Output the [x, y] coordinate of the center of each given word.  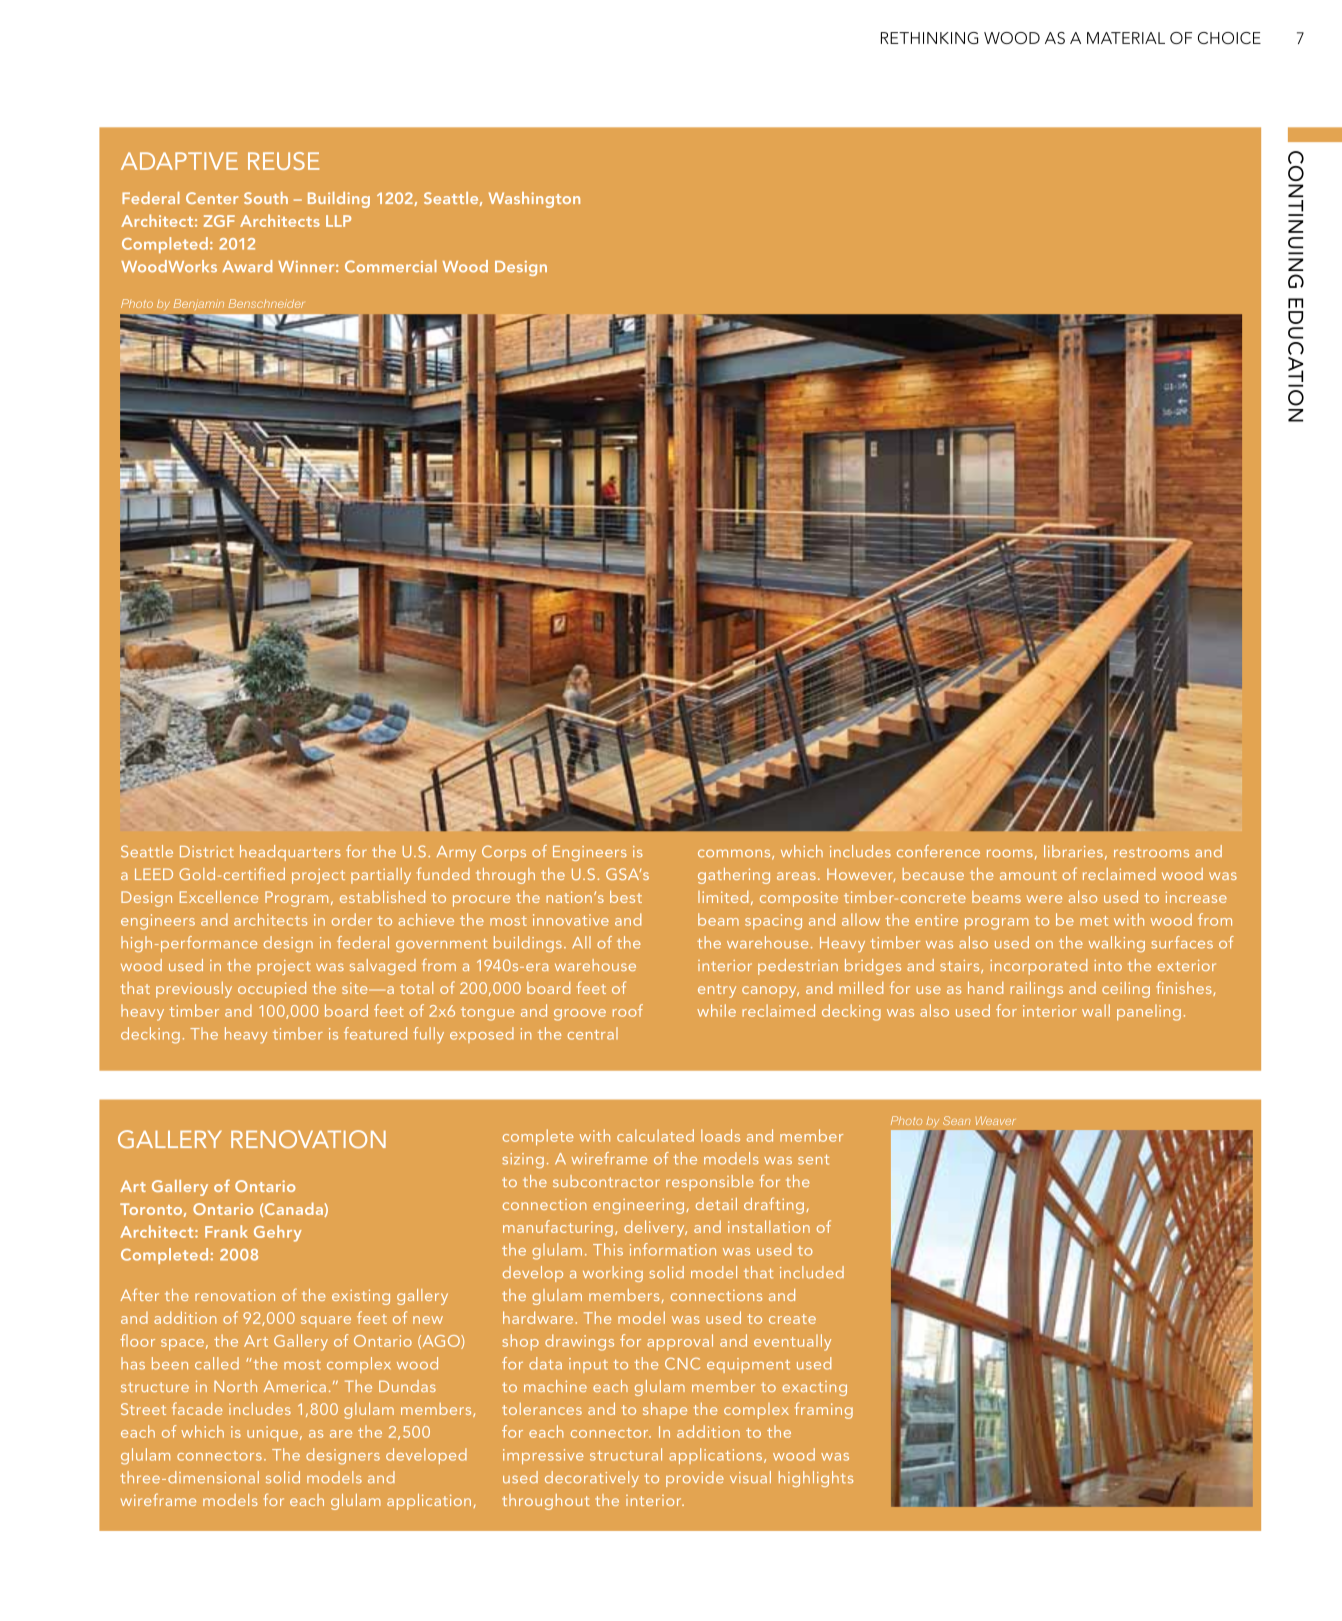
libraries [1073, 851]
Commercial [391, 266]
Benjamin [199, 304]
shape [665, 1410]
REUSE [283, 161]
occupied [272, 989]
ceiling [1126, 990]
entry [717, 991]
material [1126, 38]
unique [272, 1434]
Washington [534, 200]
